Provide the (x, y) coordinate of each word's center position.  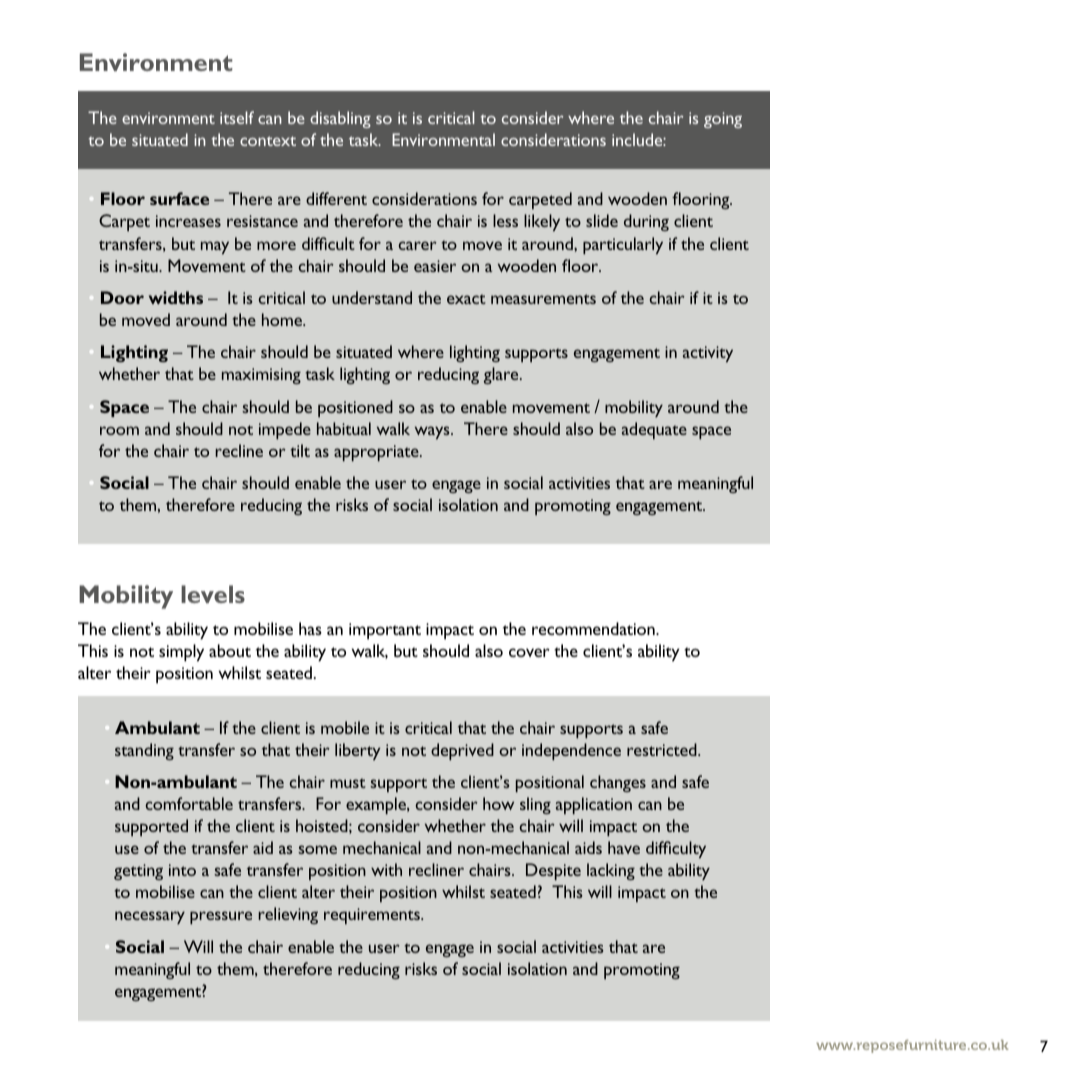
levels (213, 594)
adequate (654, 430)
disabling (340, 119)
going (723, 120)
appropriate (377, 453)
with (386, 869)
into (182, 870)
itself (237, 117)
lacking (611, 871)
